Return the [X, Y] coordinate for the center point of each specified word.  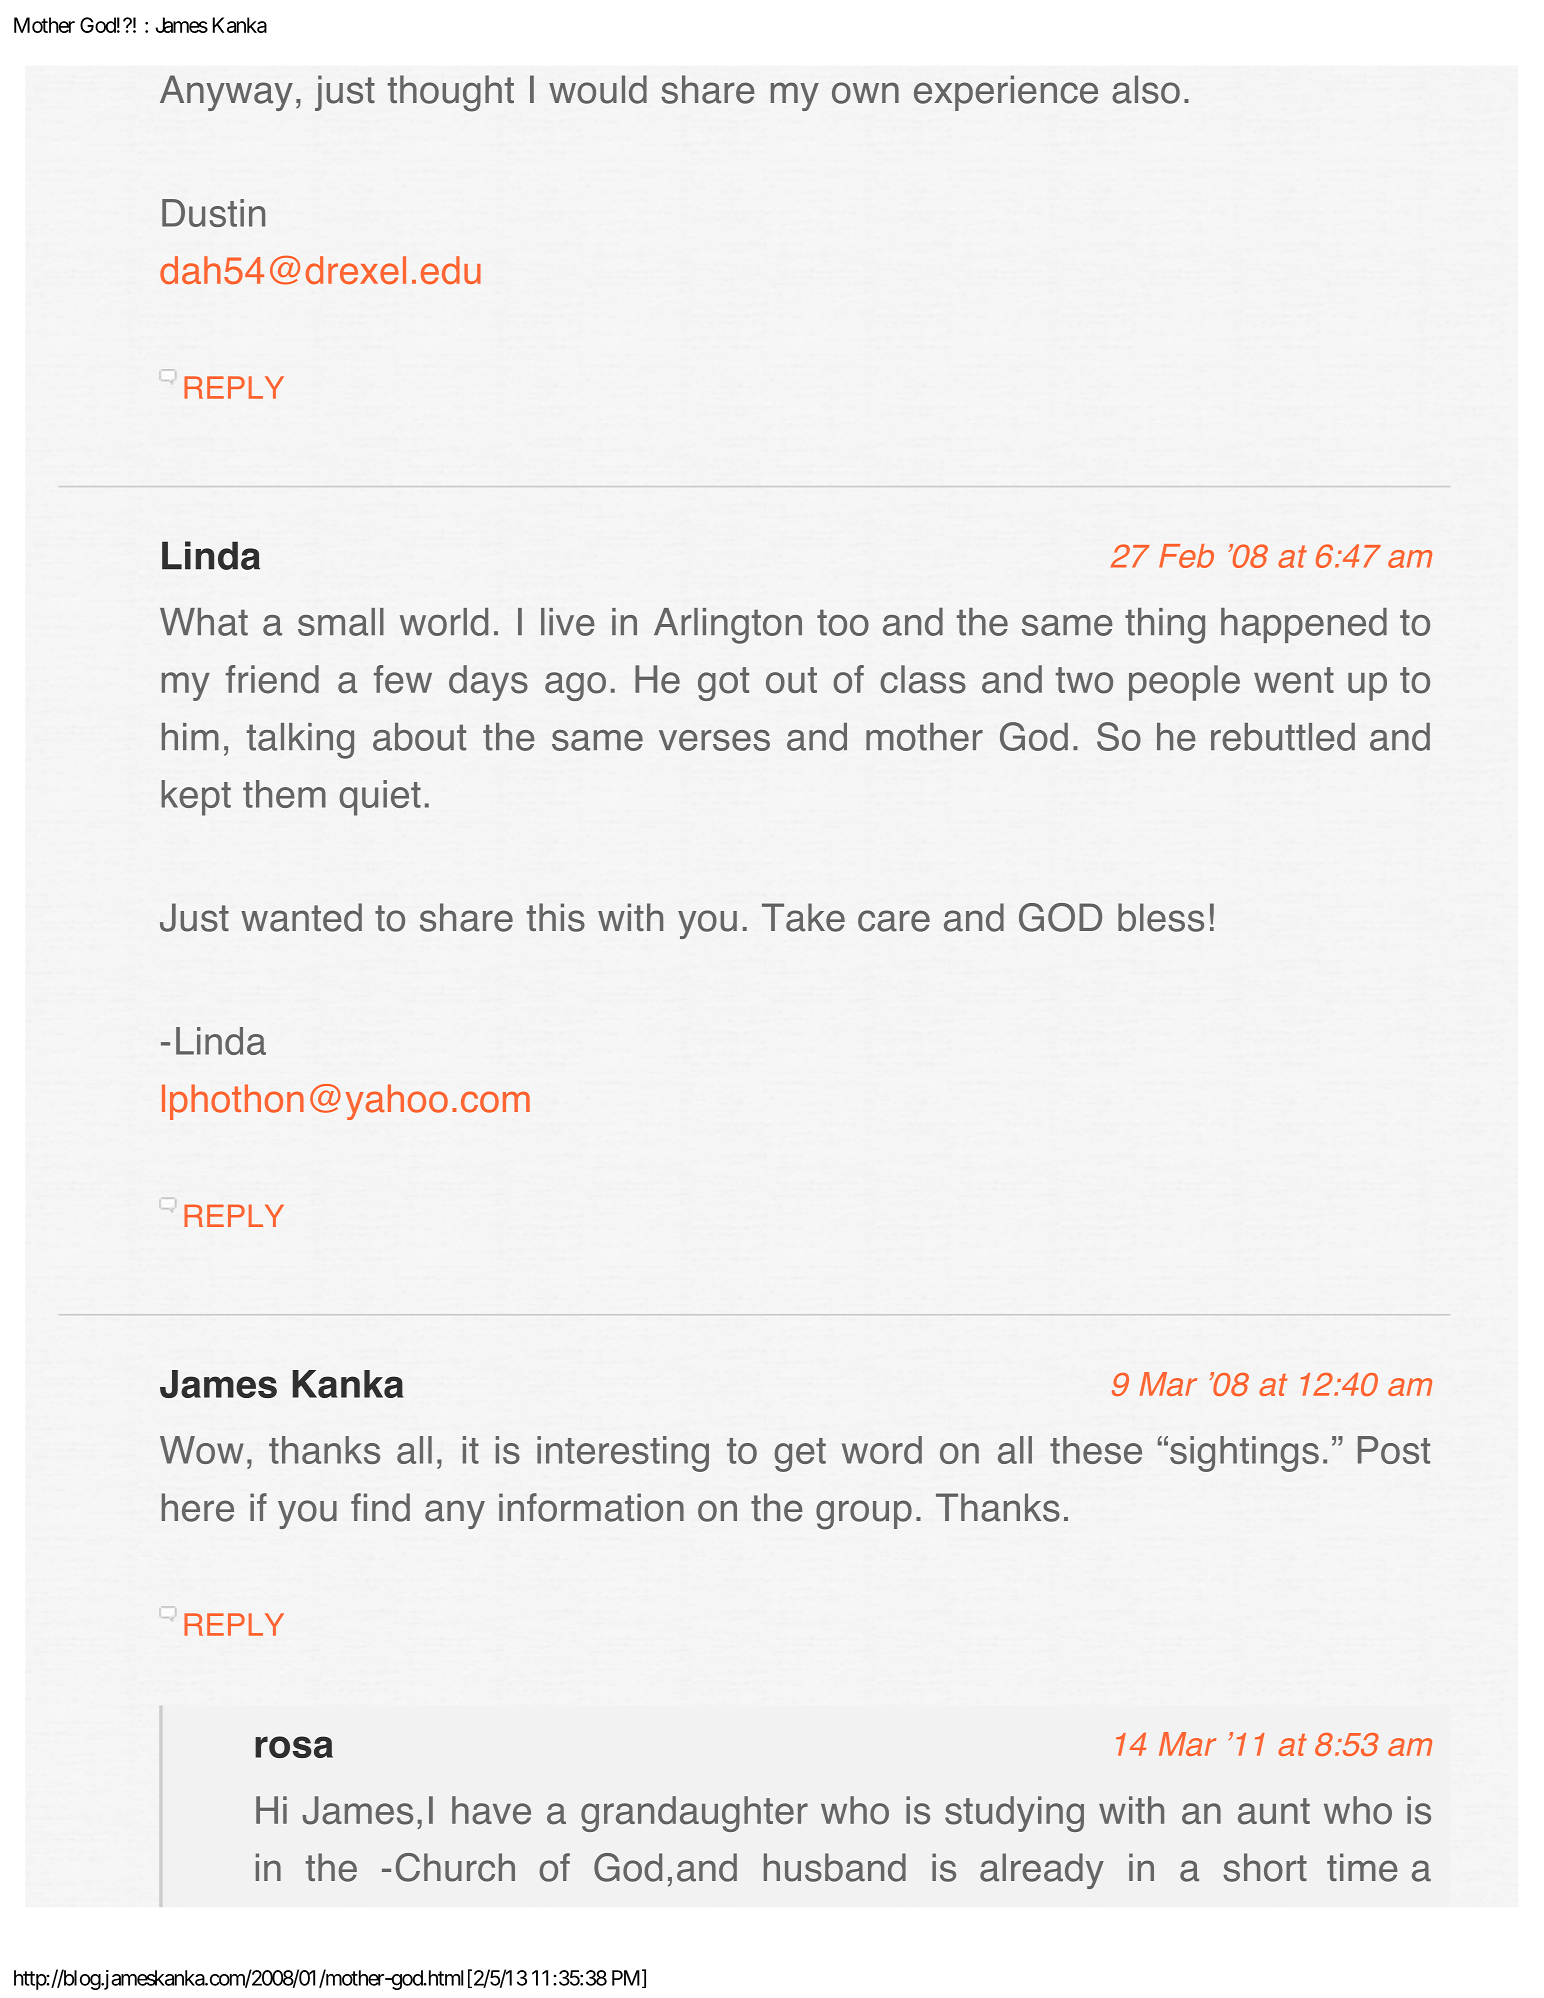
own [865, 93]
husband [835, 1867]
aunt [1274, 1811]
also [1146, 89]
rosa [294, 1747]
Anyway [226, 93]
